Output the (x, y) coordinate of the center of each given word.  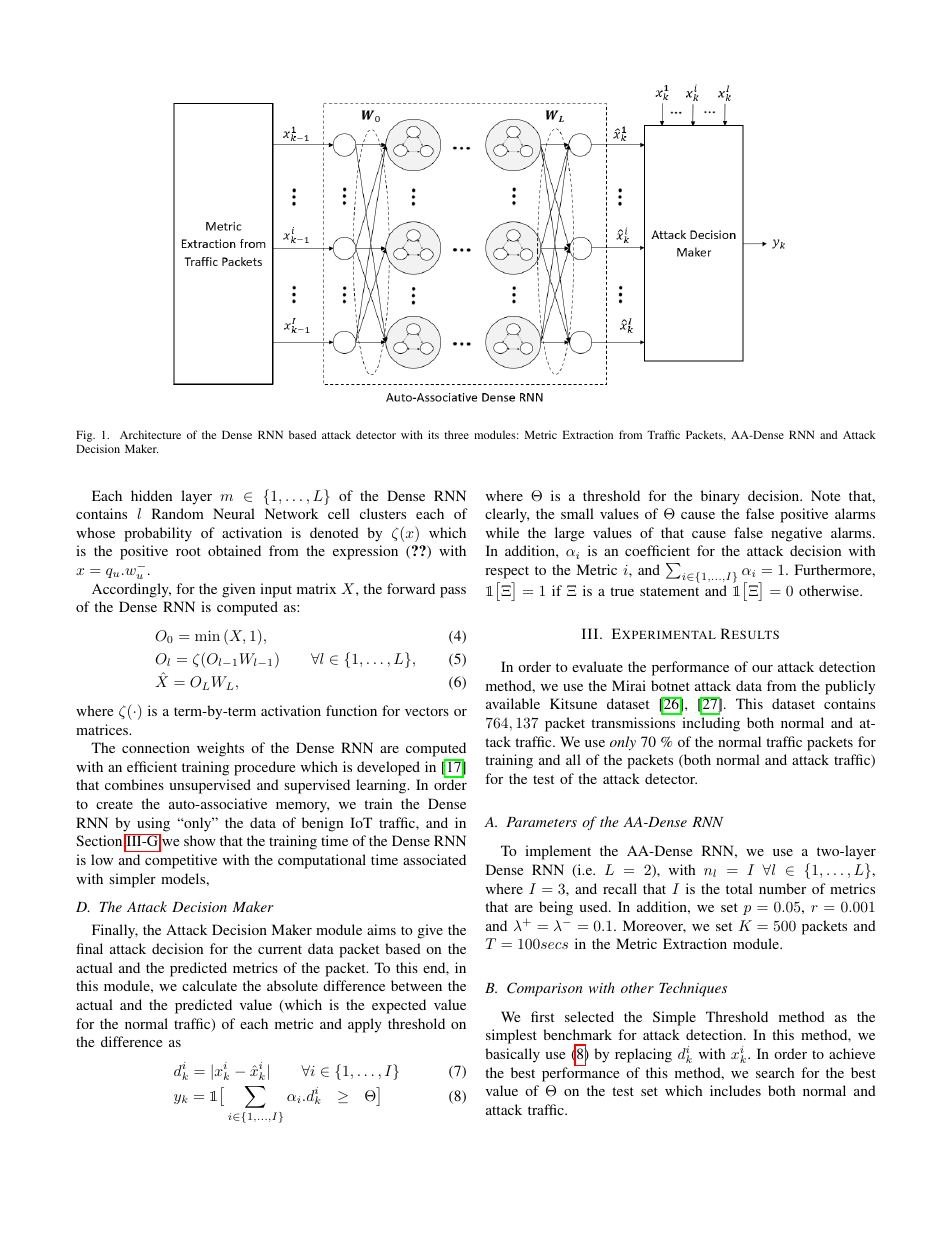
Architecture (150, 434)
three (456, 434)
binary (720, 497)
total (739, 888)
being (556, 908)
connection (156, 747)
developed (388, 768)
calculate (209, 985)
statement (669, 591)
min (207, 635)
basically (512, 1055)
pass (453, 592)
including (711, 724)
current (280, 949)
